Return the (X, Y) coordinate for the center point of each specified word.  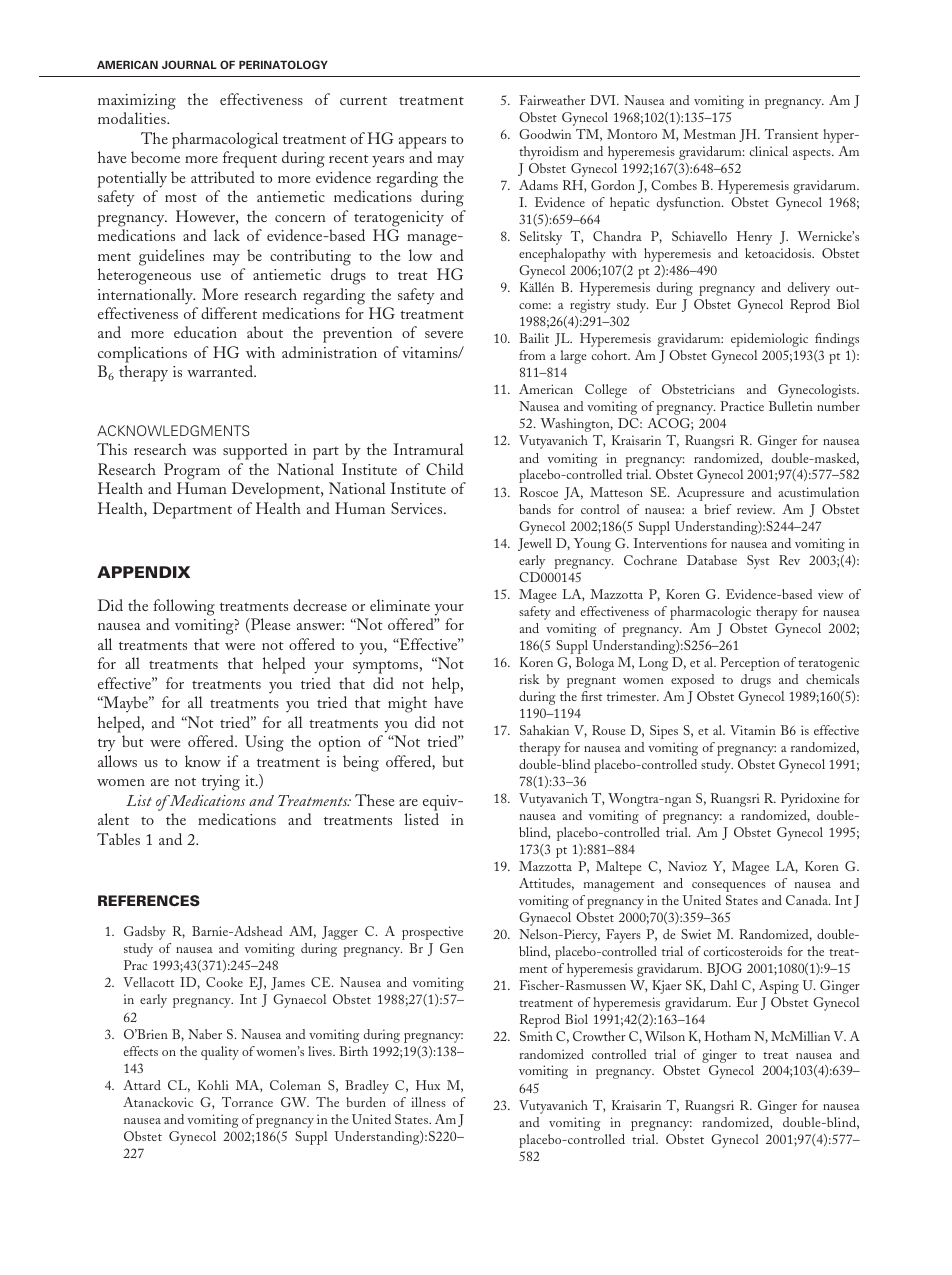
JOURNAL (189, 64)
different (229, 313)
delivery (809, 289)
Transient (792, 134)
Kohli (213, 1085)
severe (444, 334)
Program (192, 471)
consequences (729, 887)
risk (529, 679)
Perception (750, 664)
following (184, 607)
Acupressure (710, 494)
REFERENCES (149, 900)
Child (445, 469)
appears (422, 143)
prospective (432, 933)
